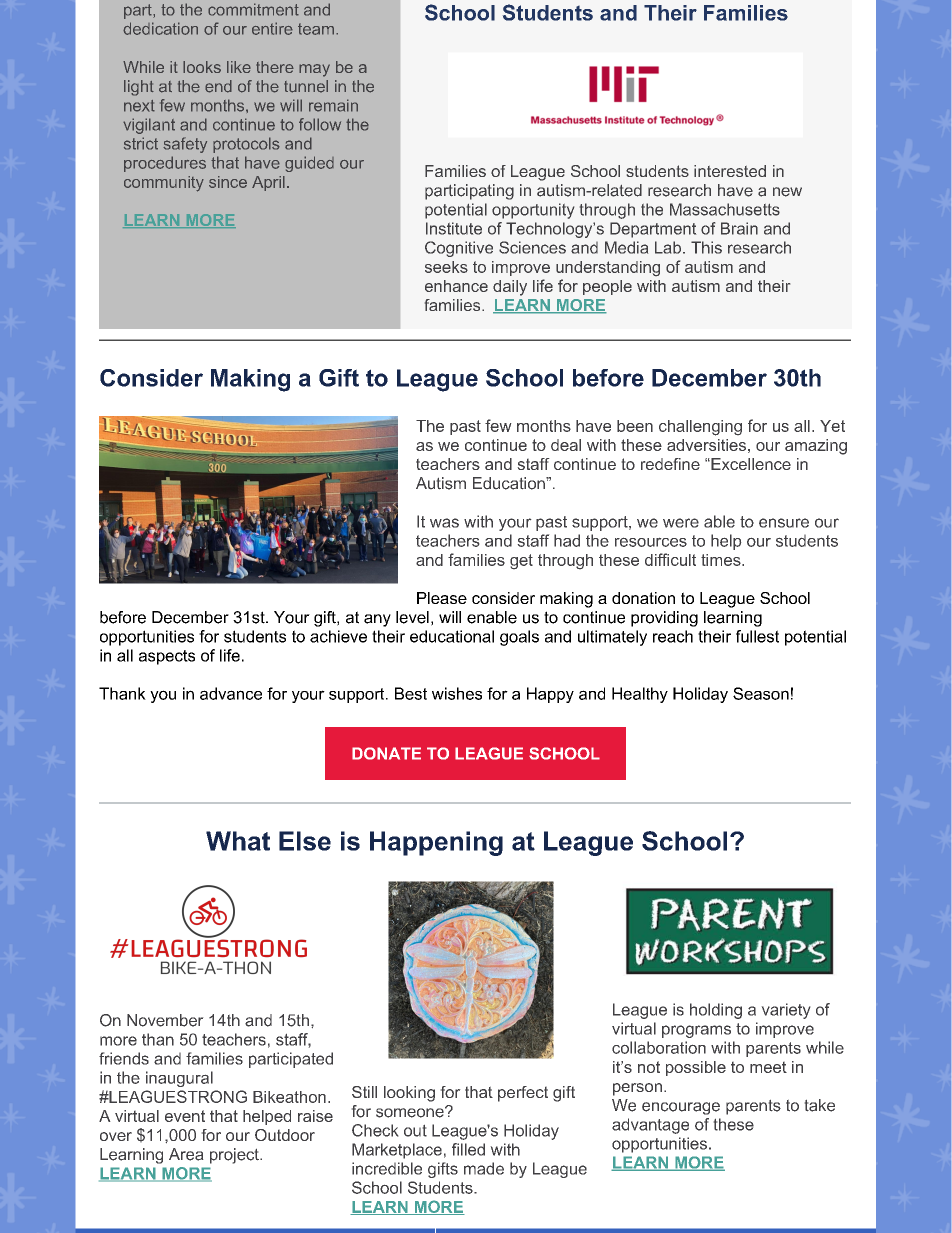 This screenshot has width=952, height=1233. I want to click on holding, so click(716, 1011).
